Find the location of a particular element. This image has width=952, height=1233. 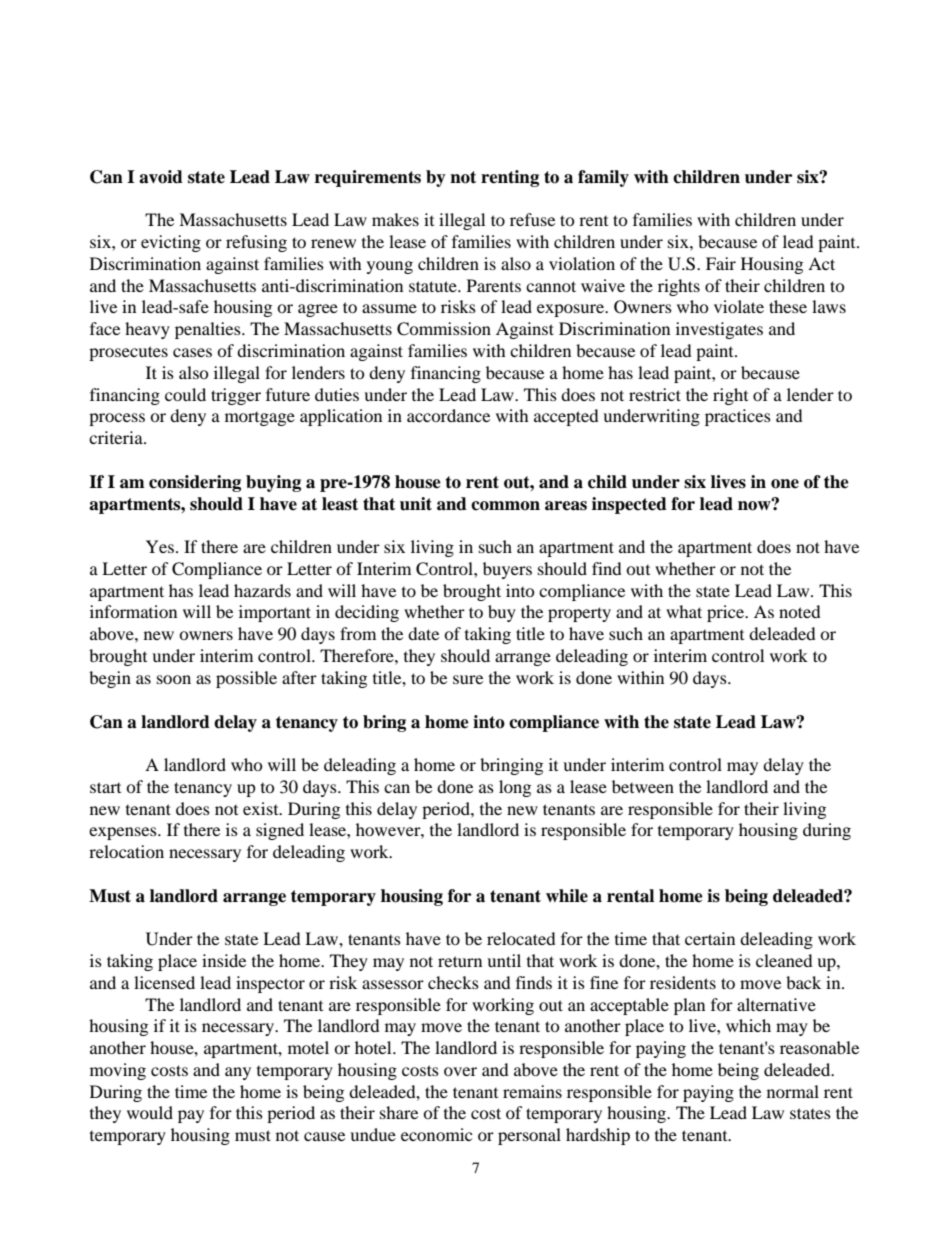

refuse is located at coordinates (532, 219).
